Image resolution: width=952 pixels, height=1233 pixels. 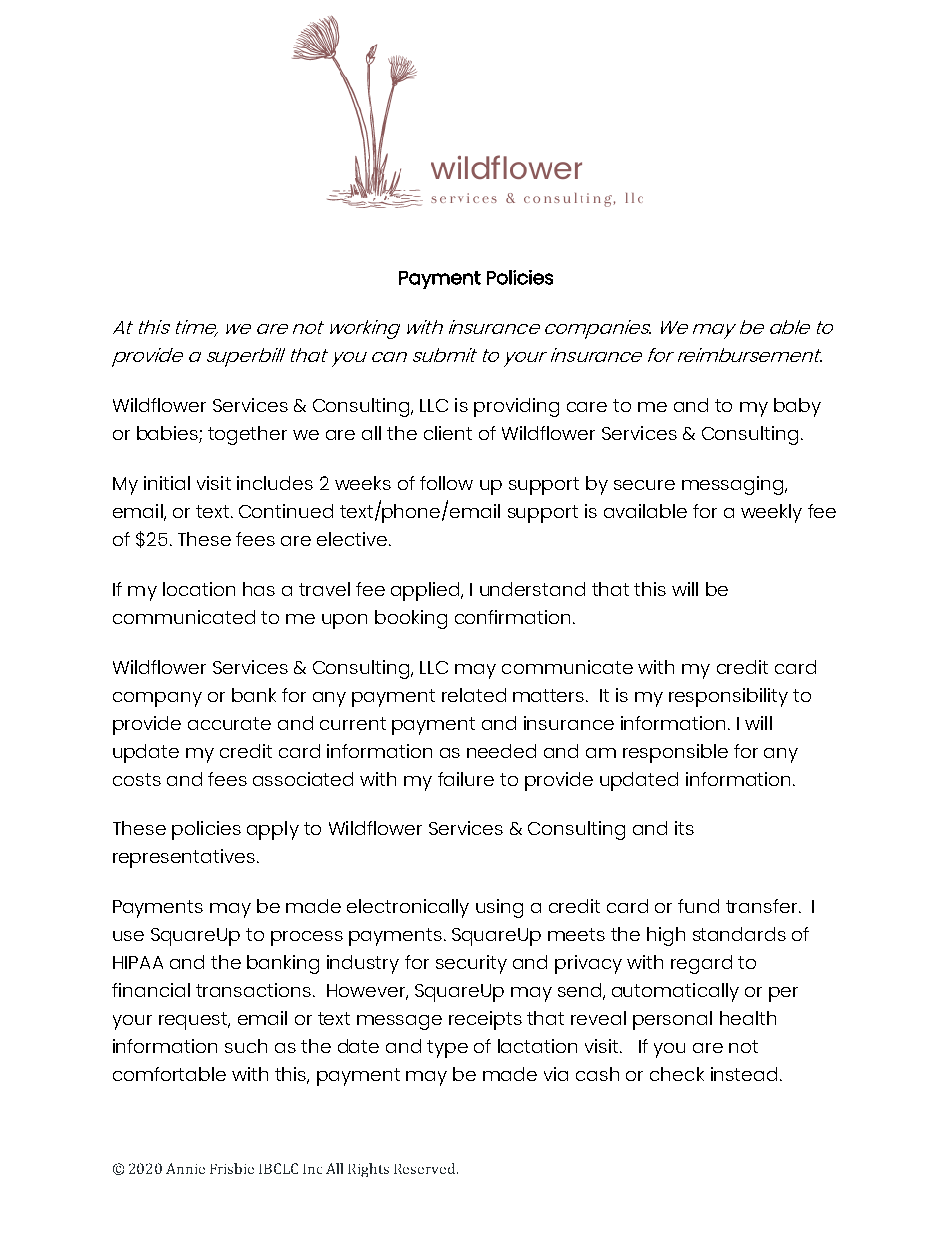 I want to click on responsibility, so click(x=728, y=697).
